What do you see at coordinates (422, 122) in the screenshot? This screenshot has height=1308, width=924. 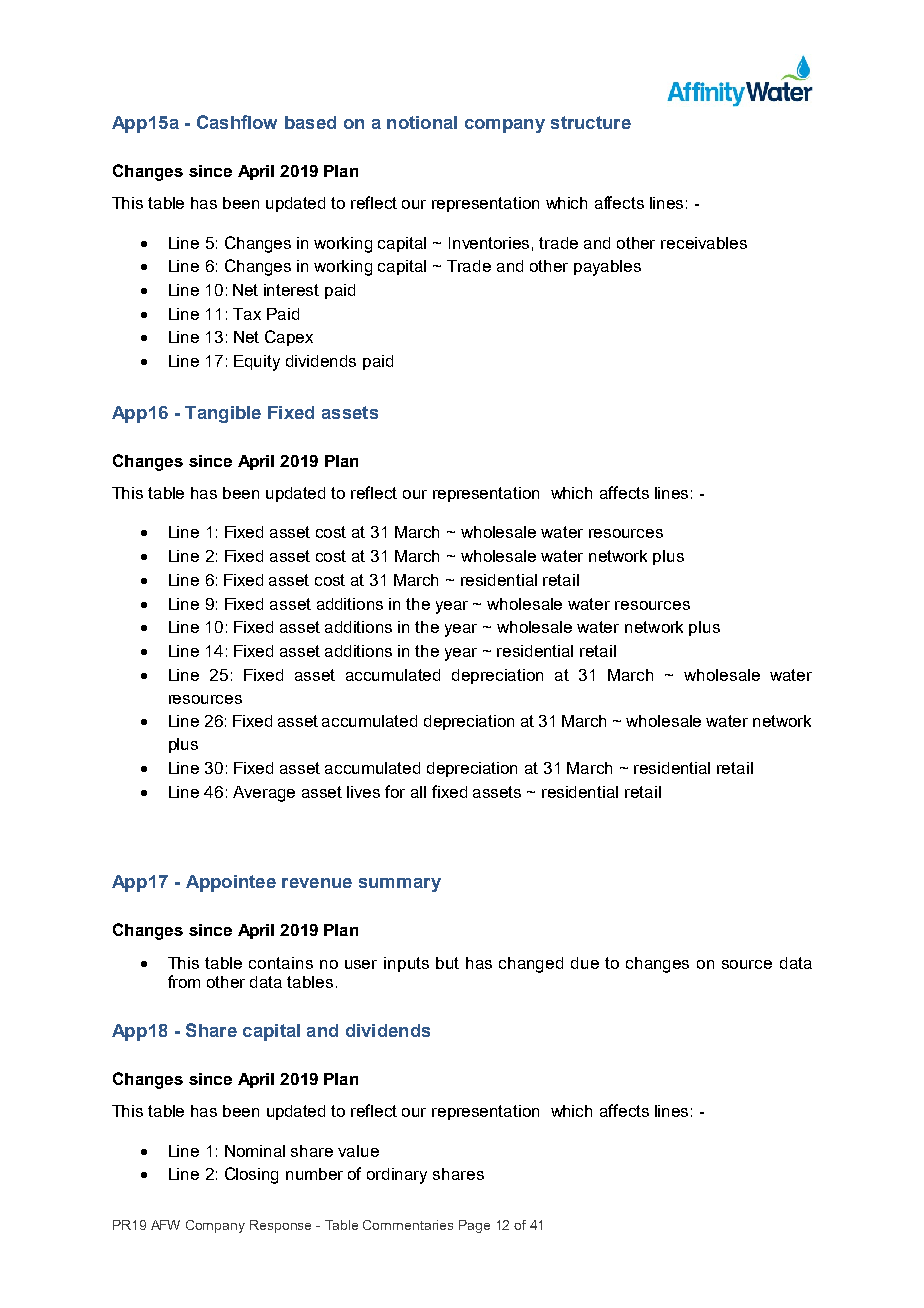 I see `notional` at bounding box center [422, 122].
